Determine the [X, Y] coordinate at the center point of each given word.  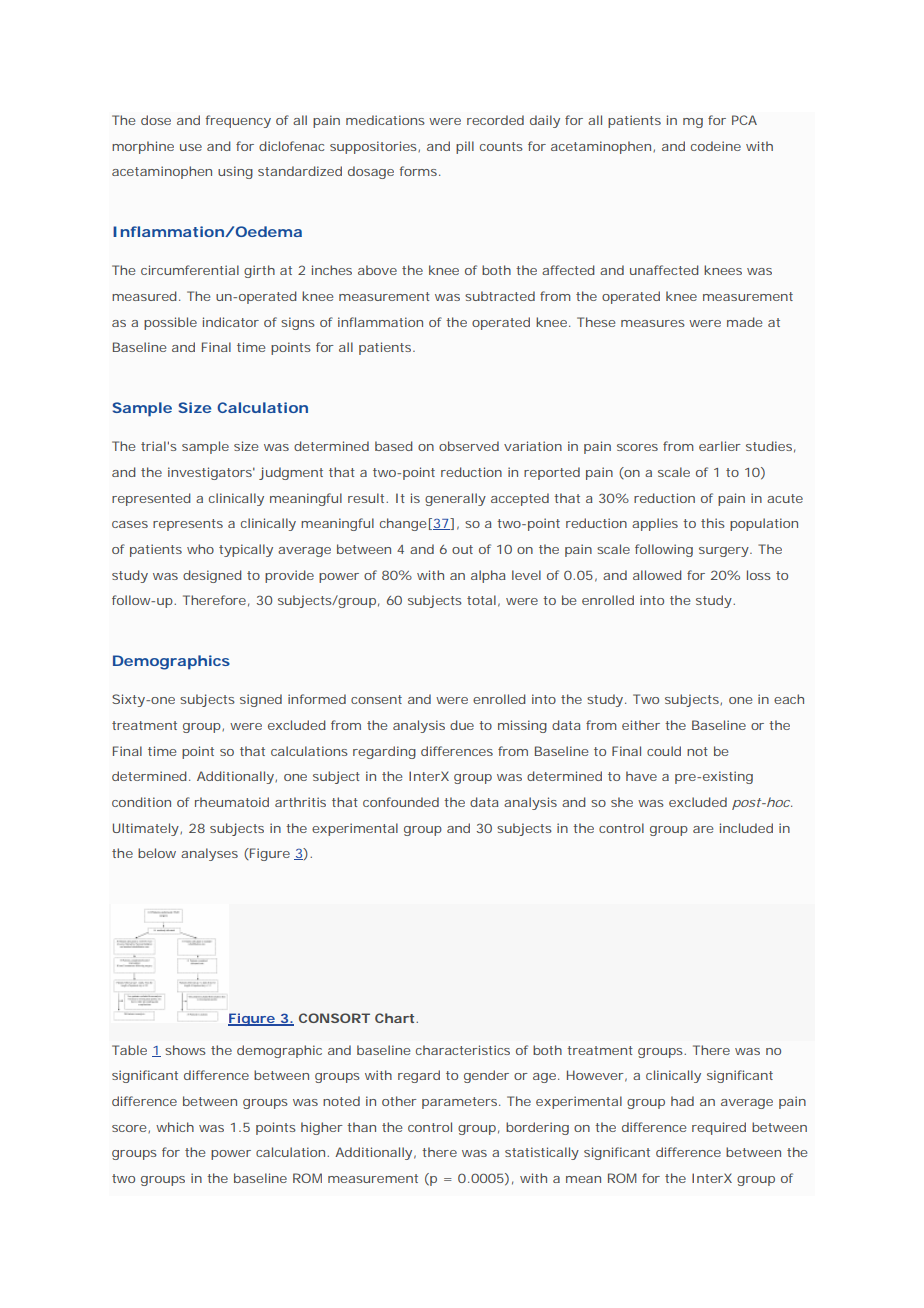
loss [759, 575]
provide [289, 576]
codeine [716, 146]
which [175, 1127]
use [191, 147]
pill [465, 147]
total [481, 600]
